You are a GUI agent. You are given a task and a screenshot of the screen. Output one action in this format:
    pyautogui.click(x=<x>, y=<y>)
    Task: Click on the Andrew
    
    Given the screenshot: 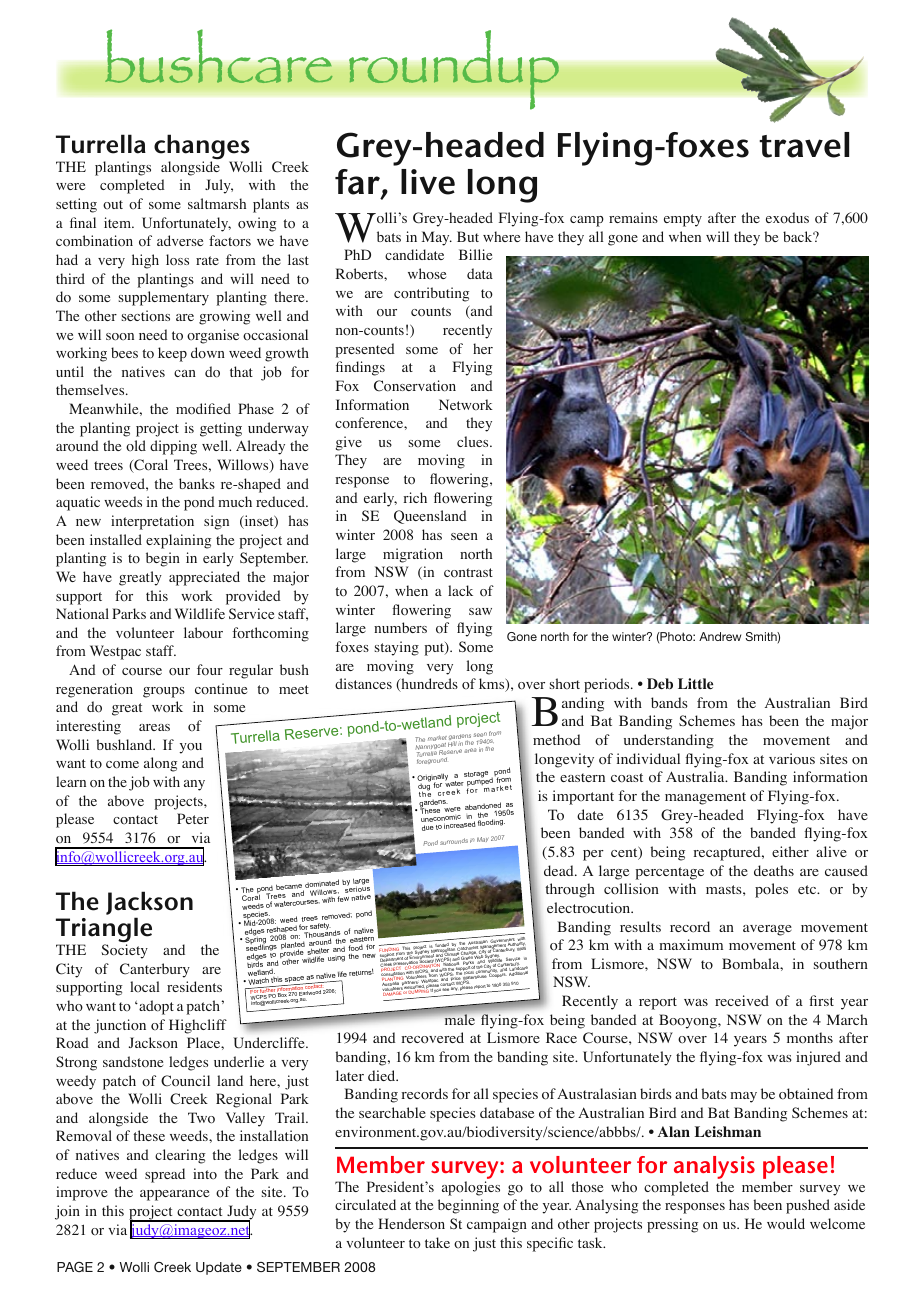 What is the action you would take?
    pyautogui.click(x=720, y=636)
